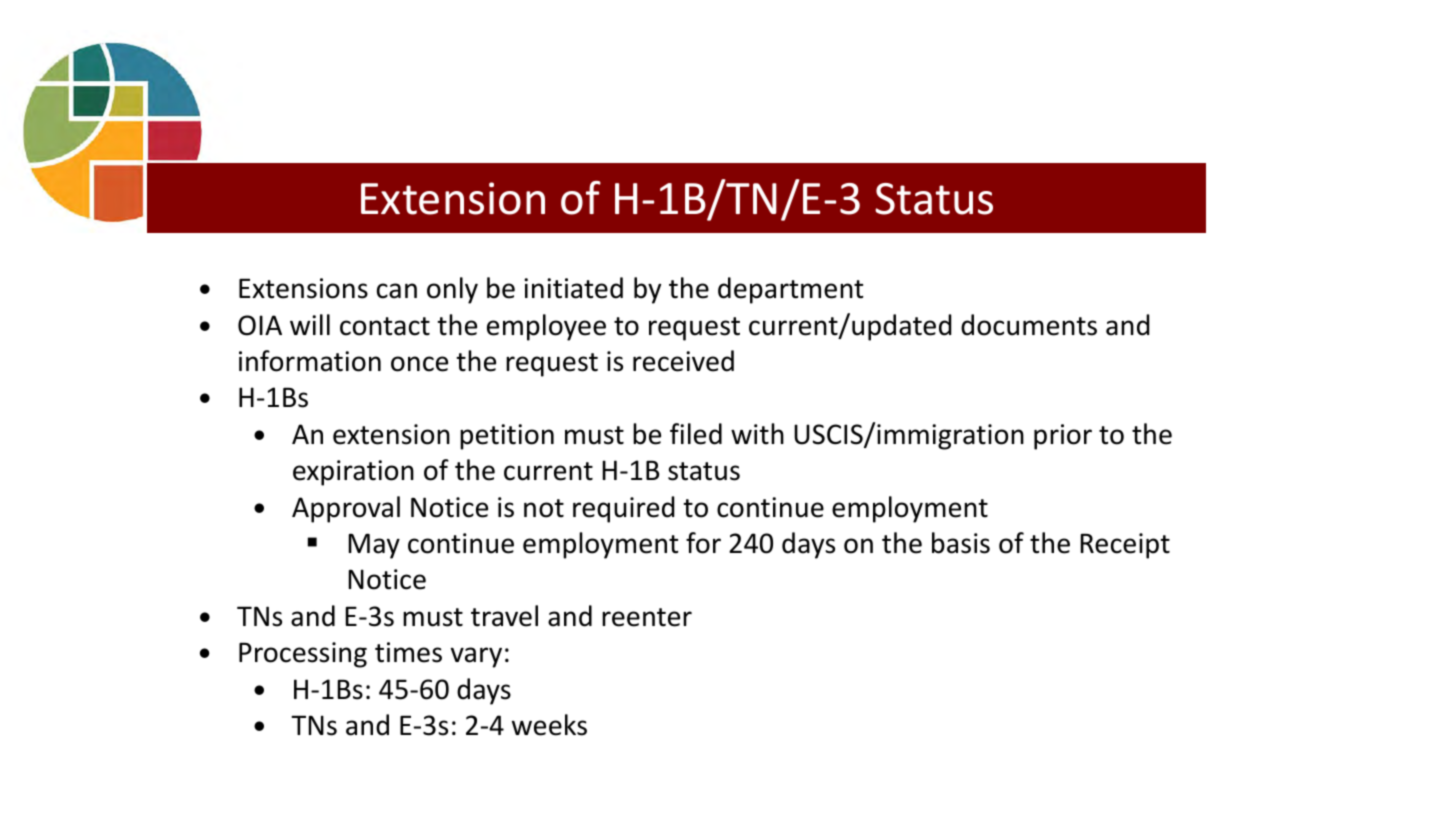 The image size is (1456, 819). I want to click on prior, so click(1063, 437).
